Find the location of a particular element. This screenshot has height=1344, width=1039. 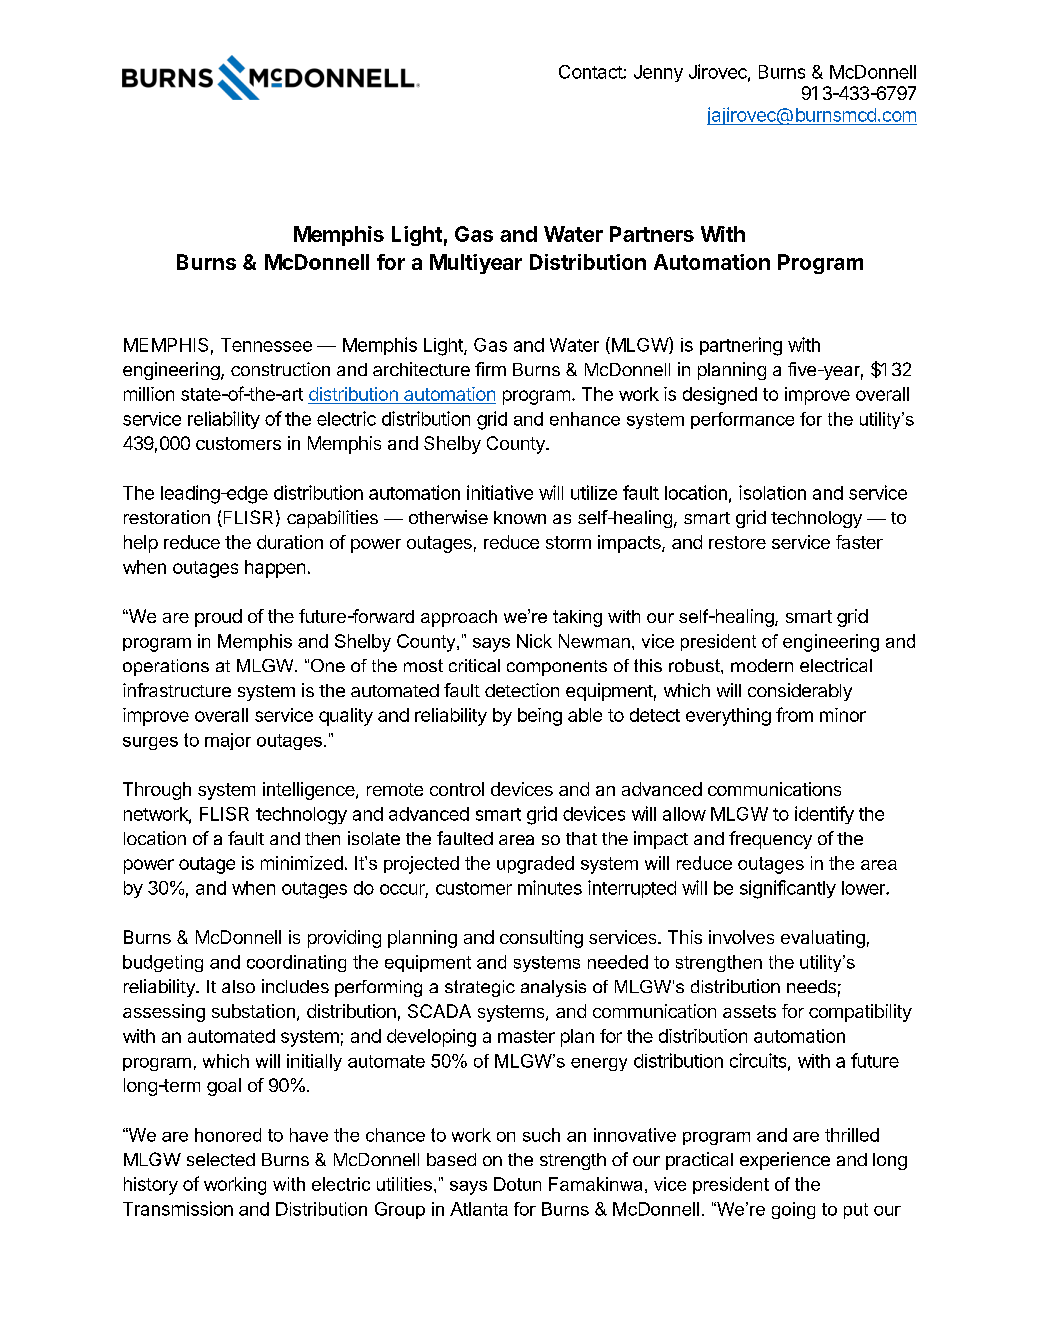

minimized is located at coordinates (302, 863).
